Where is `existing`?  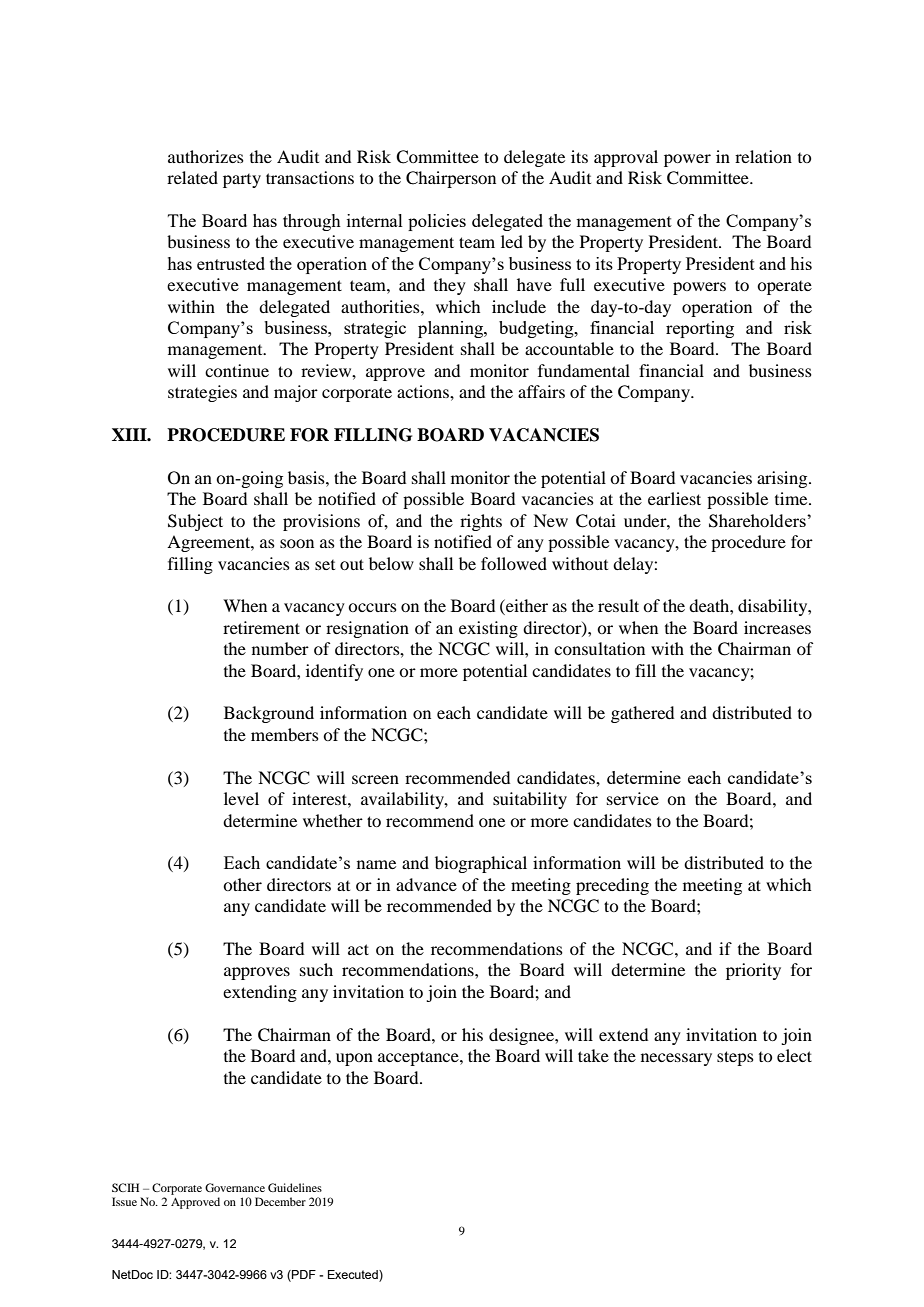
existing is located at coordinates (488, 629).
